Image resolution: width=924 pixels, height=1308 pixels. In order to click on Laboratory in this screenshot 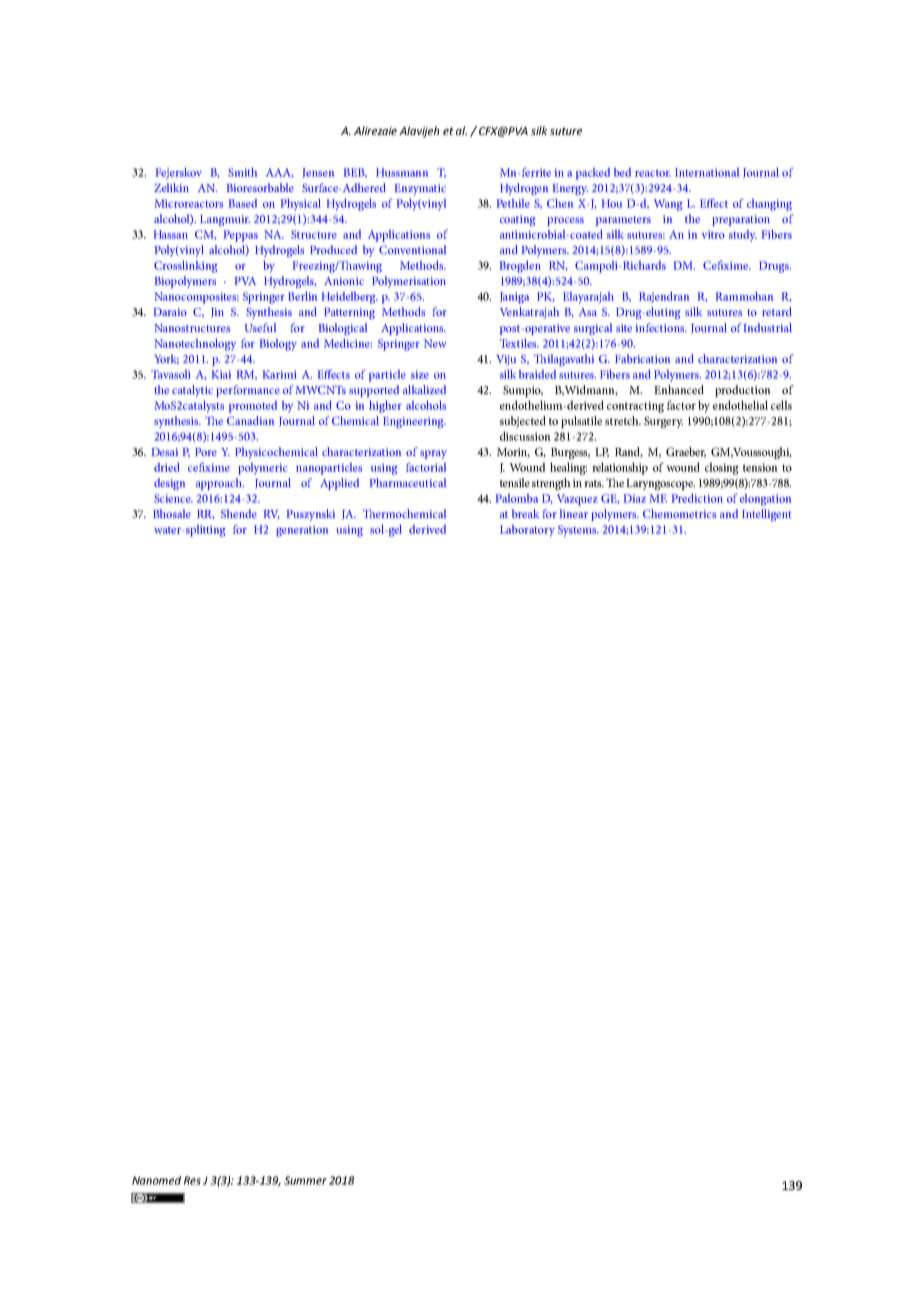, I will do `click(527, 531)`.
